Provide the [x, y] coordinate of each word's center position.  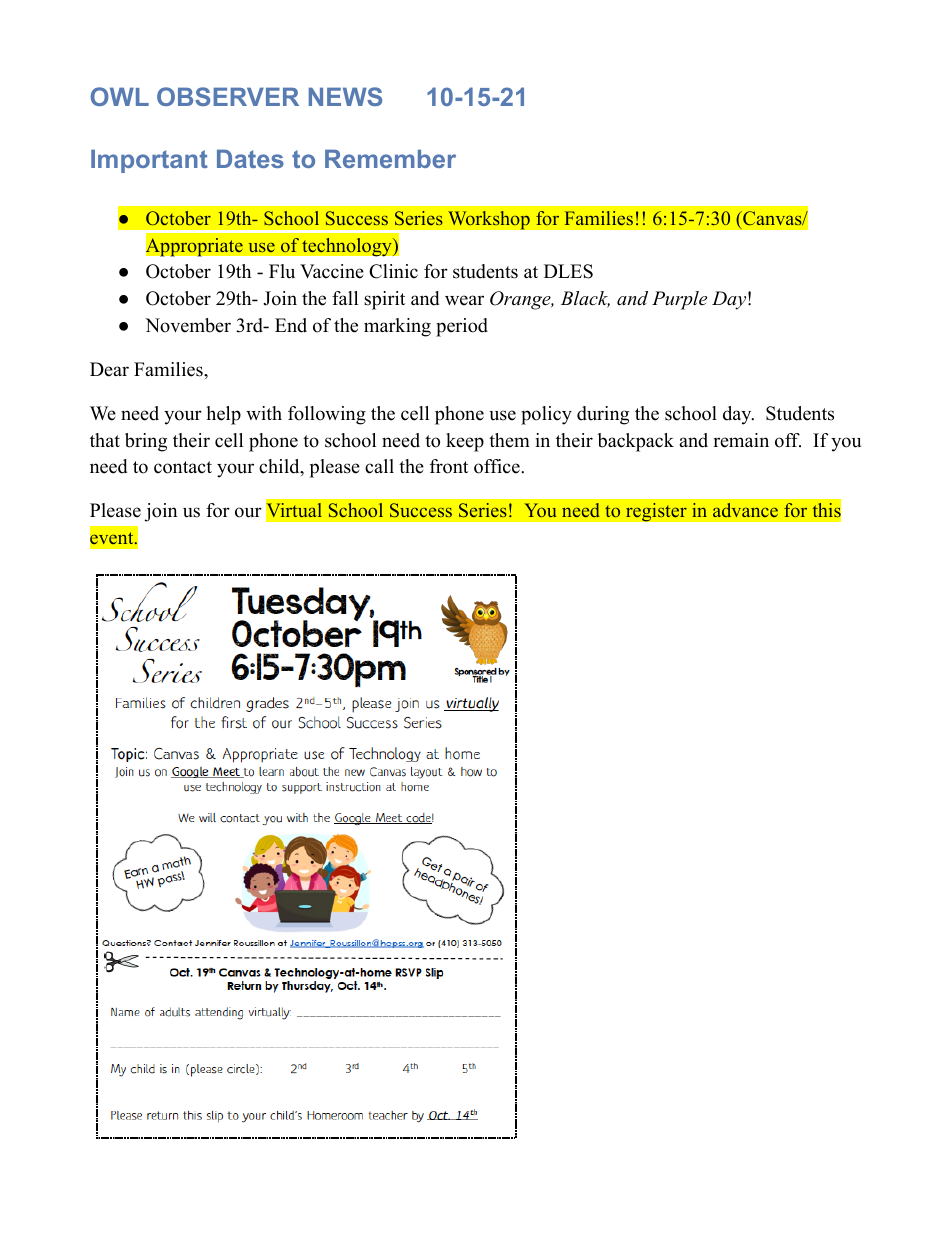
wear [464, 300]
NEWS [345, 96]
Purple [679, 300]
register [656, 512]
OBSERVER [228, 96]
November [188, 325]
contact [183, 467]
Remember [390, 158]
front [449, 466]
